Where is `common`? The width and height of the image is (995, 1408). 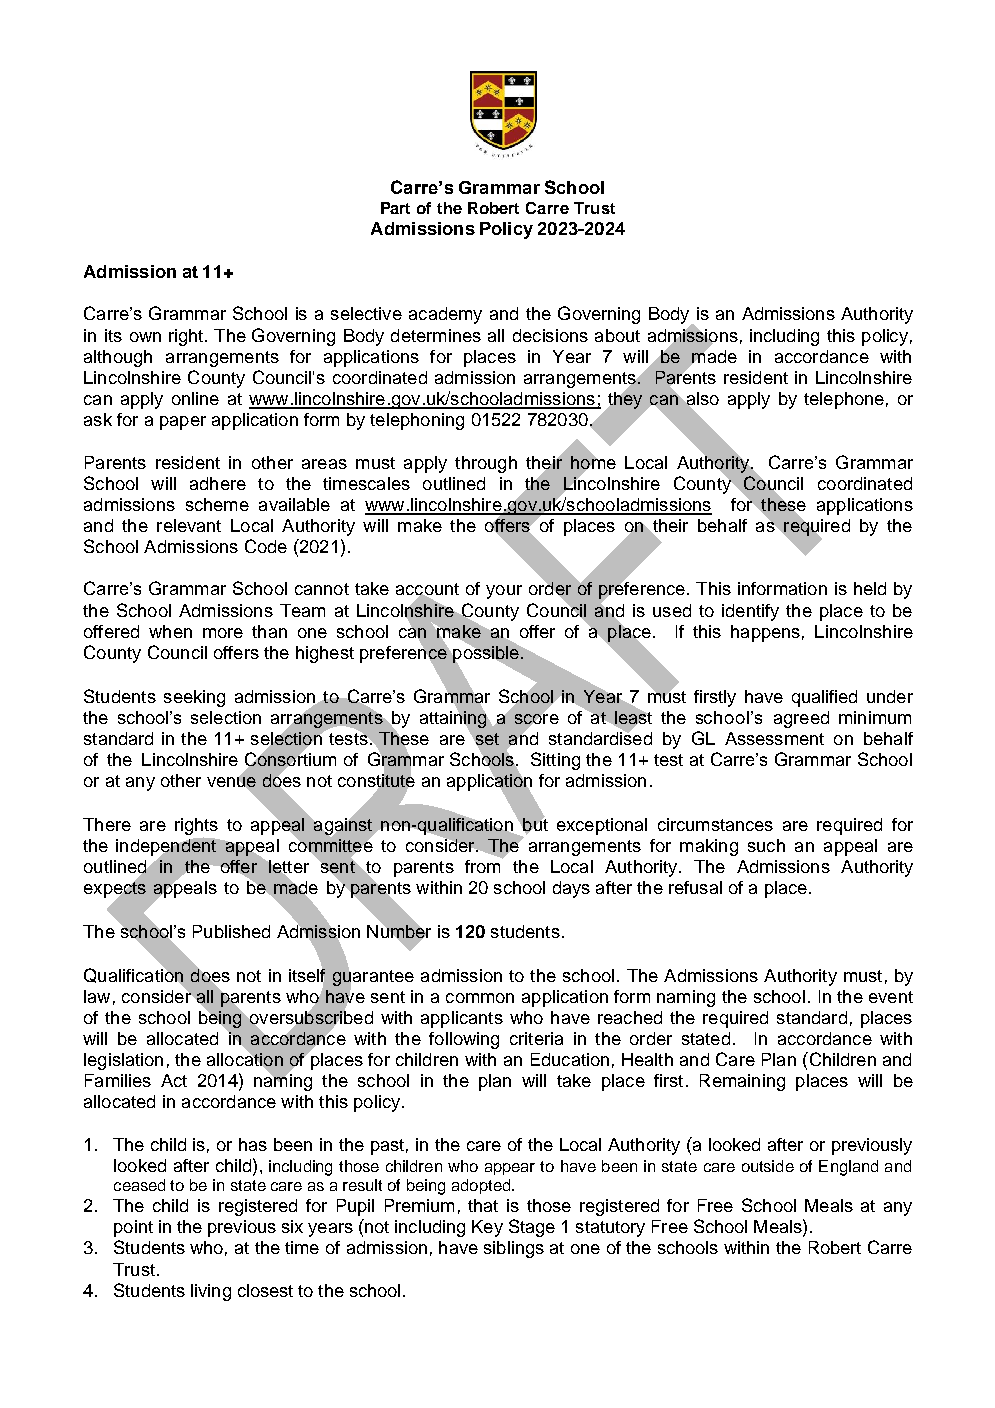 common is located at coordinates (480, 998).
